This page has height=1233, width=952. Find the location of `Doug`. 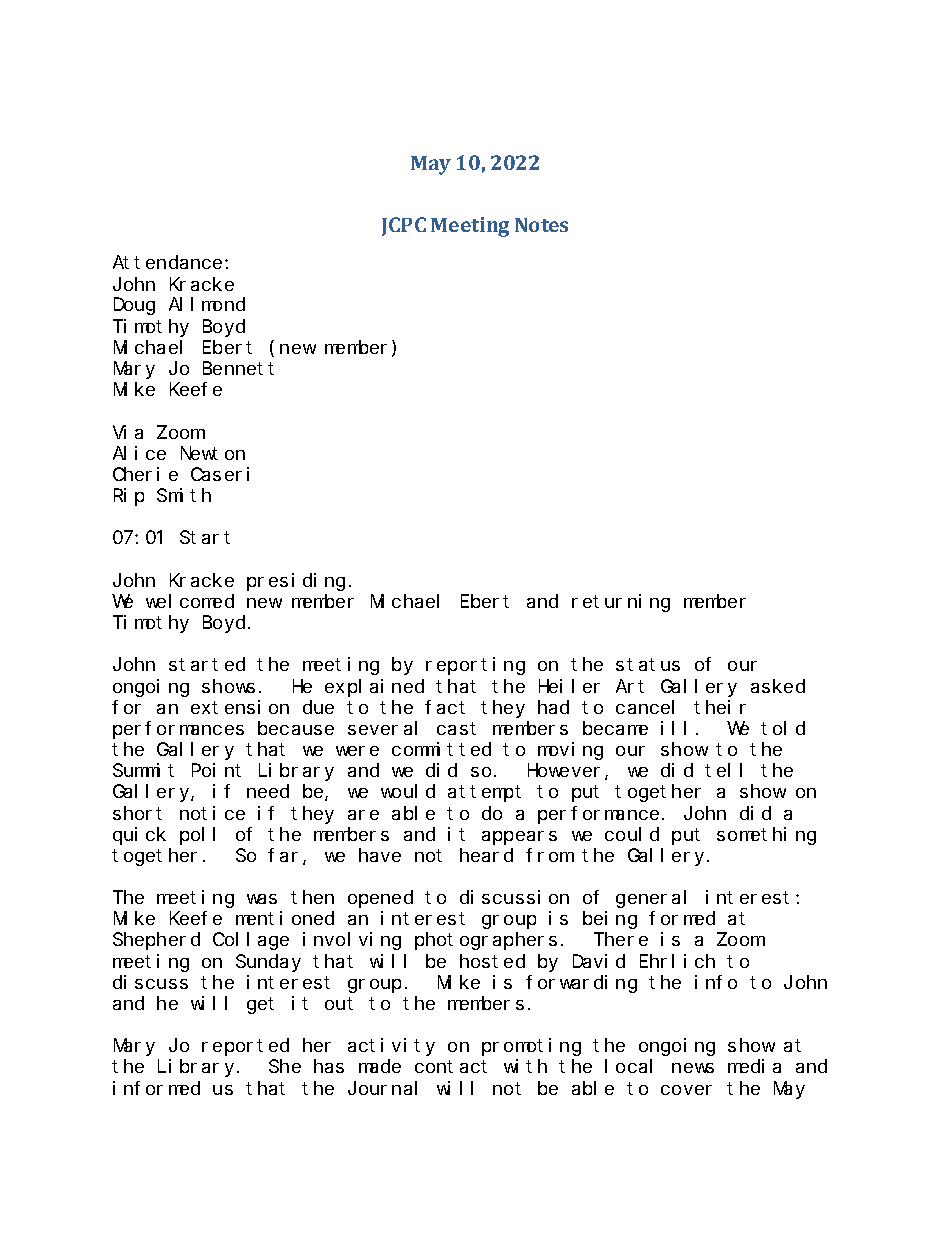

Doug is located at coordinates (134, 307).
